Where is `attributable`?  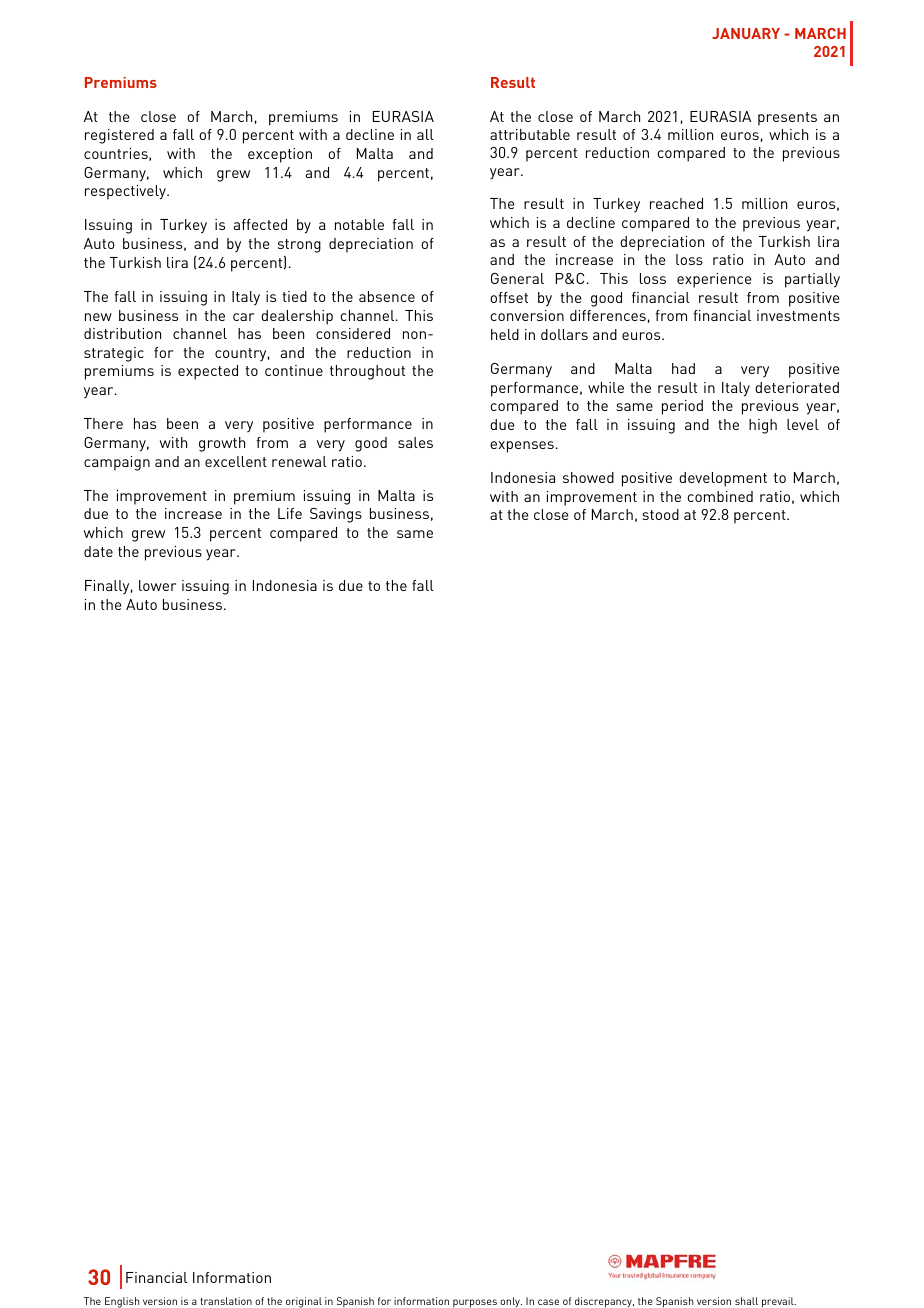
attributable is located at coordinates (530, 134).
